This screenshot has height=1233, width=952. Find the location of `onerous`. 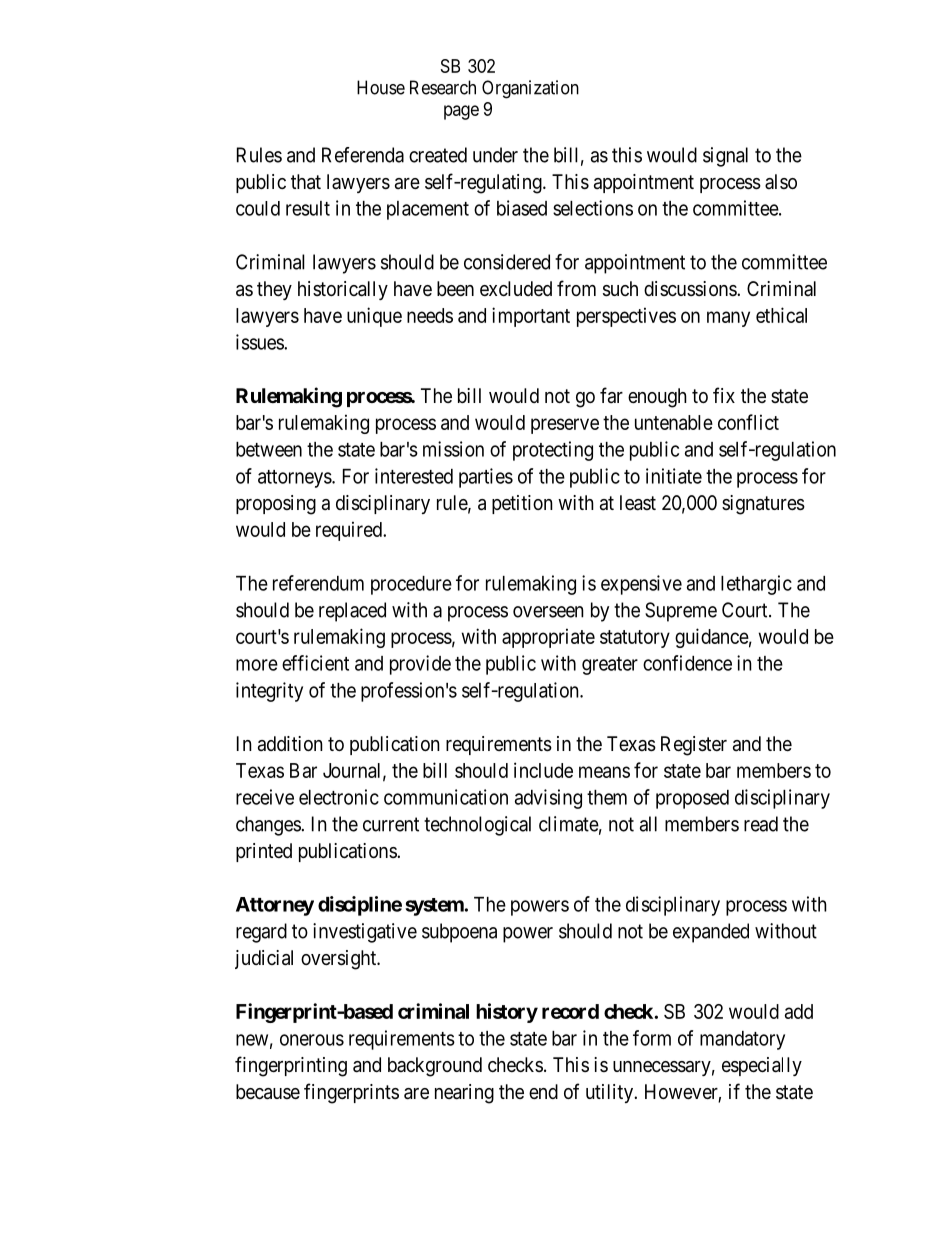

onerous is located at coordinates (312, 1040).
